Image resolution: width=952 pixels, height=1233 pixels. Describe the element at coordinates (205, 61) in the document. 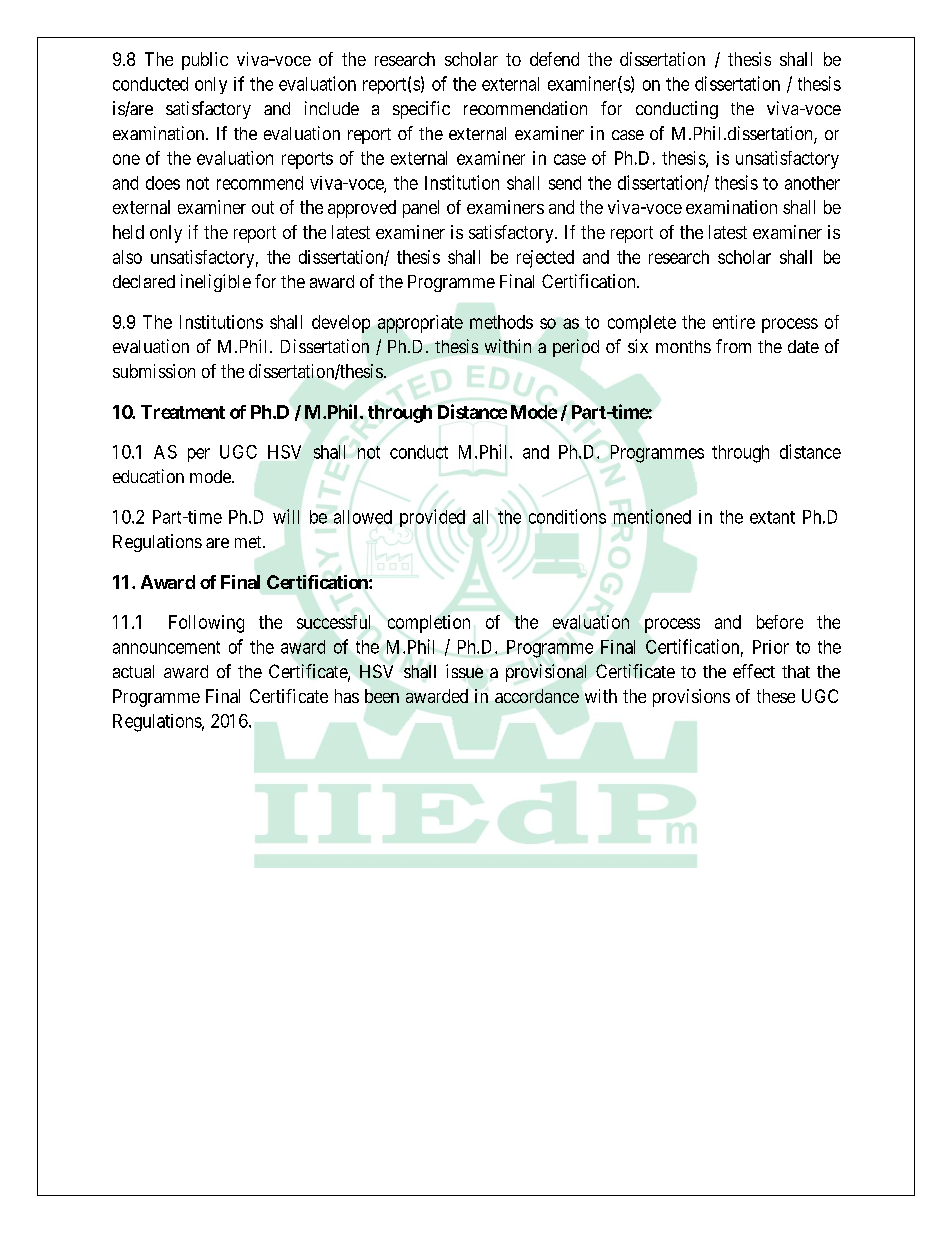

I see `public` at that location.
